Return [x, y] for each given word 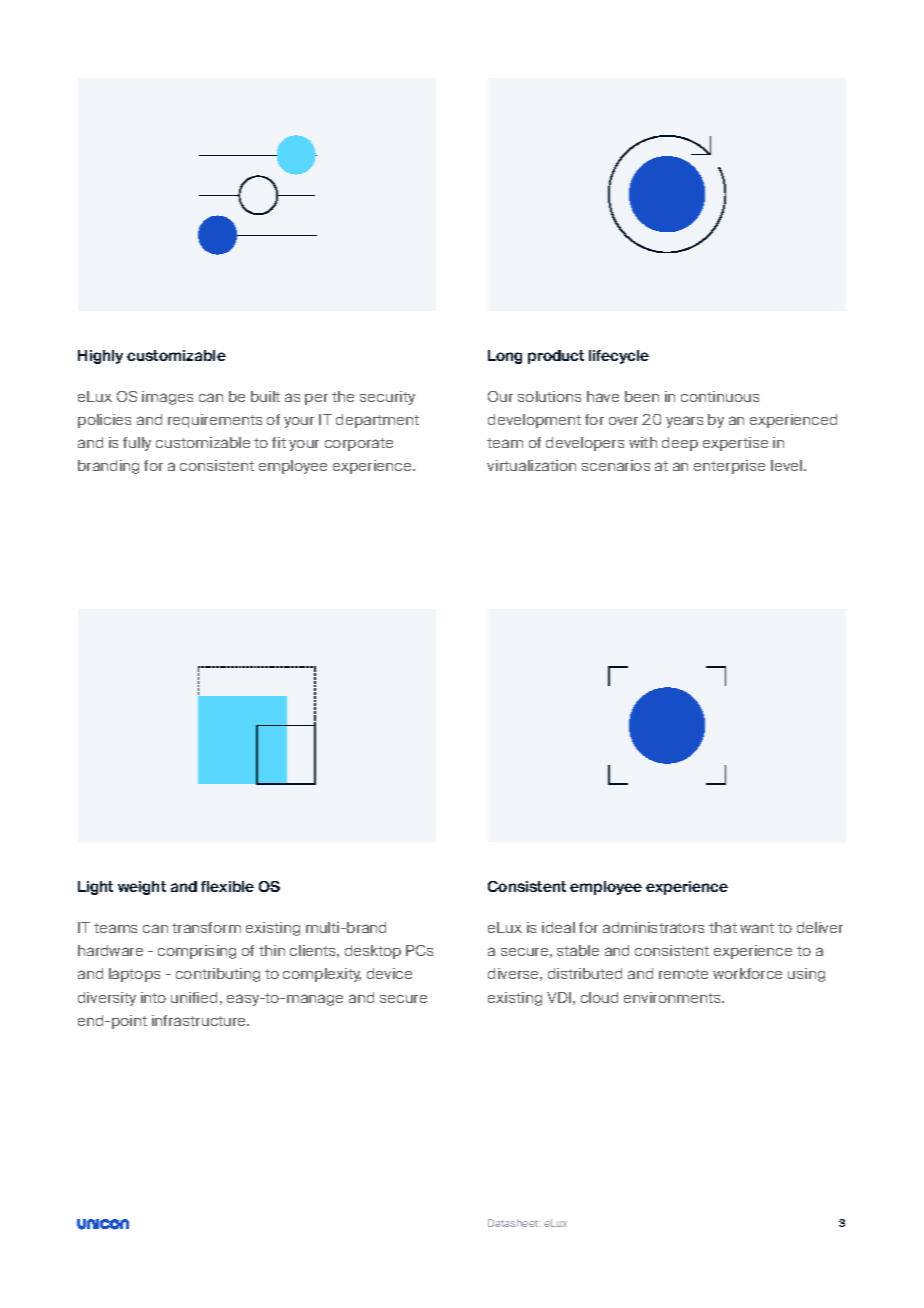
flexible [227, 886]
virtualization [531, 465]
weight [142, 888]
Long [505, 357]
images [167, 398]
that [723, 927]
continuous [720, 396]
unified [194, 997]
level [786, 465]
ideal [558, 927]
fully [137, 444]
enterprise [729, 467]
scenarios [616, 465]
